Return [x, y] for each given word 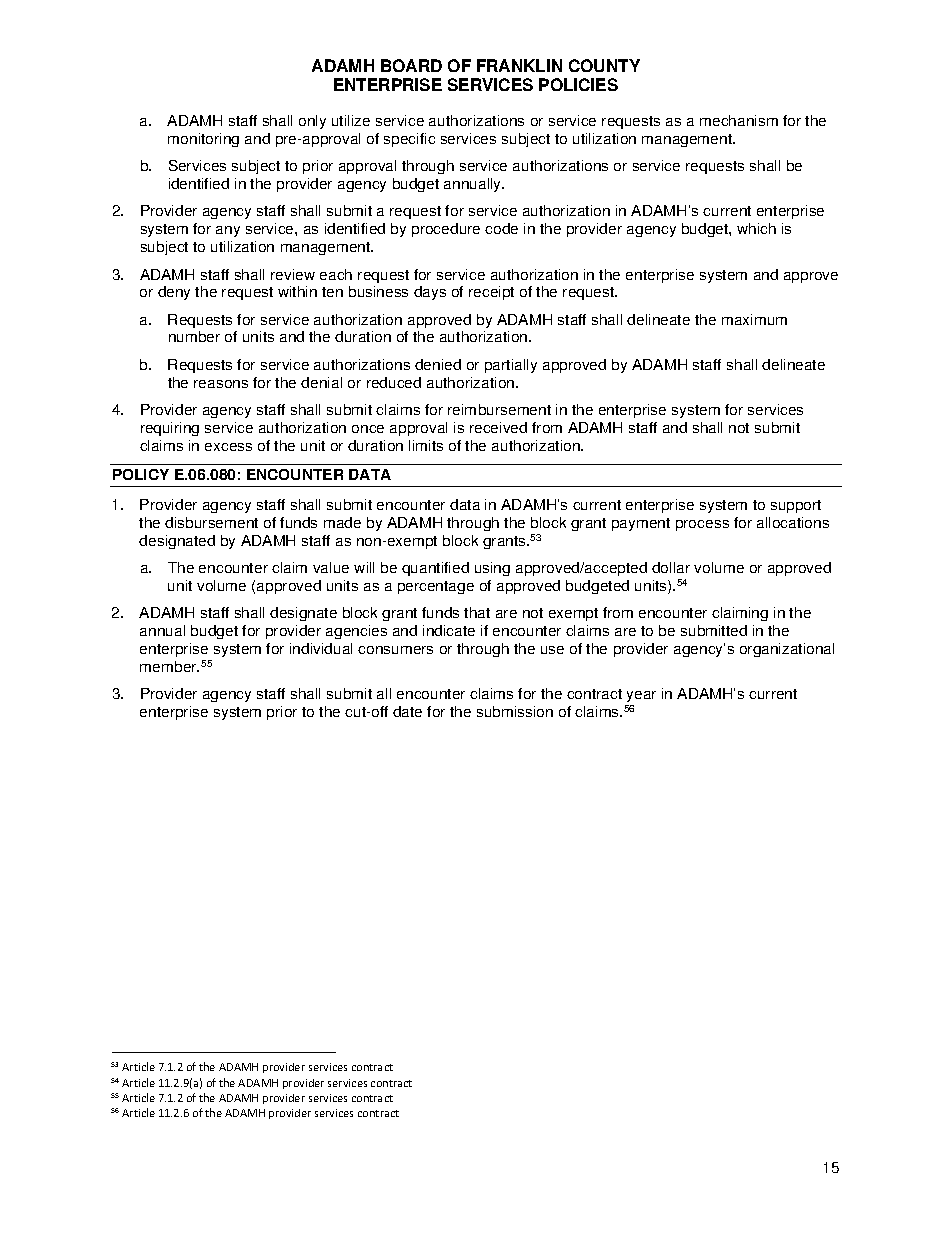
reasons [221, 384]
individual [321, 648]
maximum [754, 319]
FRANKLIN [519, 65]
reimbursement [499, 409]
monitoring [203, 140]
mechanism [739, 120]
